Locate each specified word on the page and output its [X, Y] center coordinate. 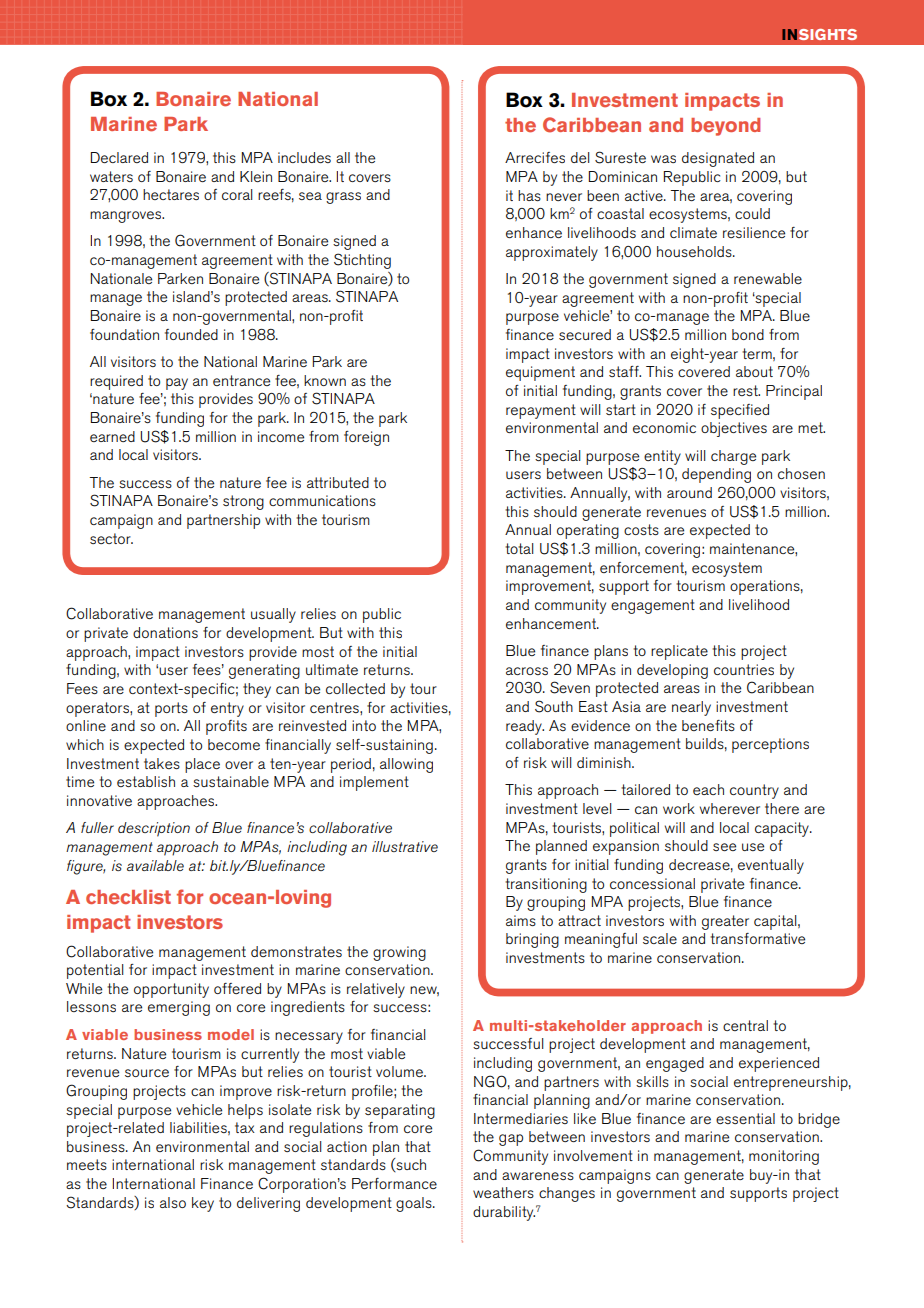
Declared [119, 157]
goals [415, 1204]
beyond [725, 127]
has [529, 195]
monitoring [784, 1157]
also [173, 1202]
